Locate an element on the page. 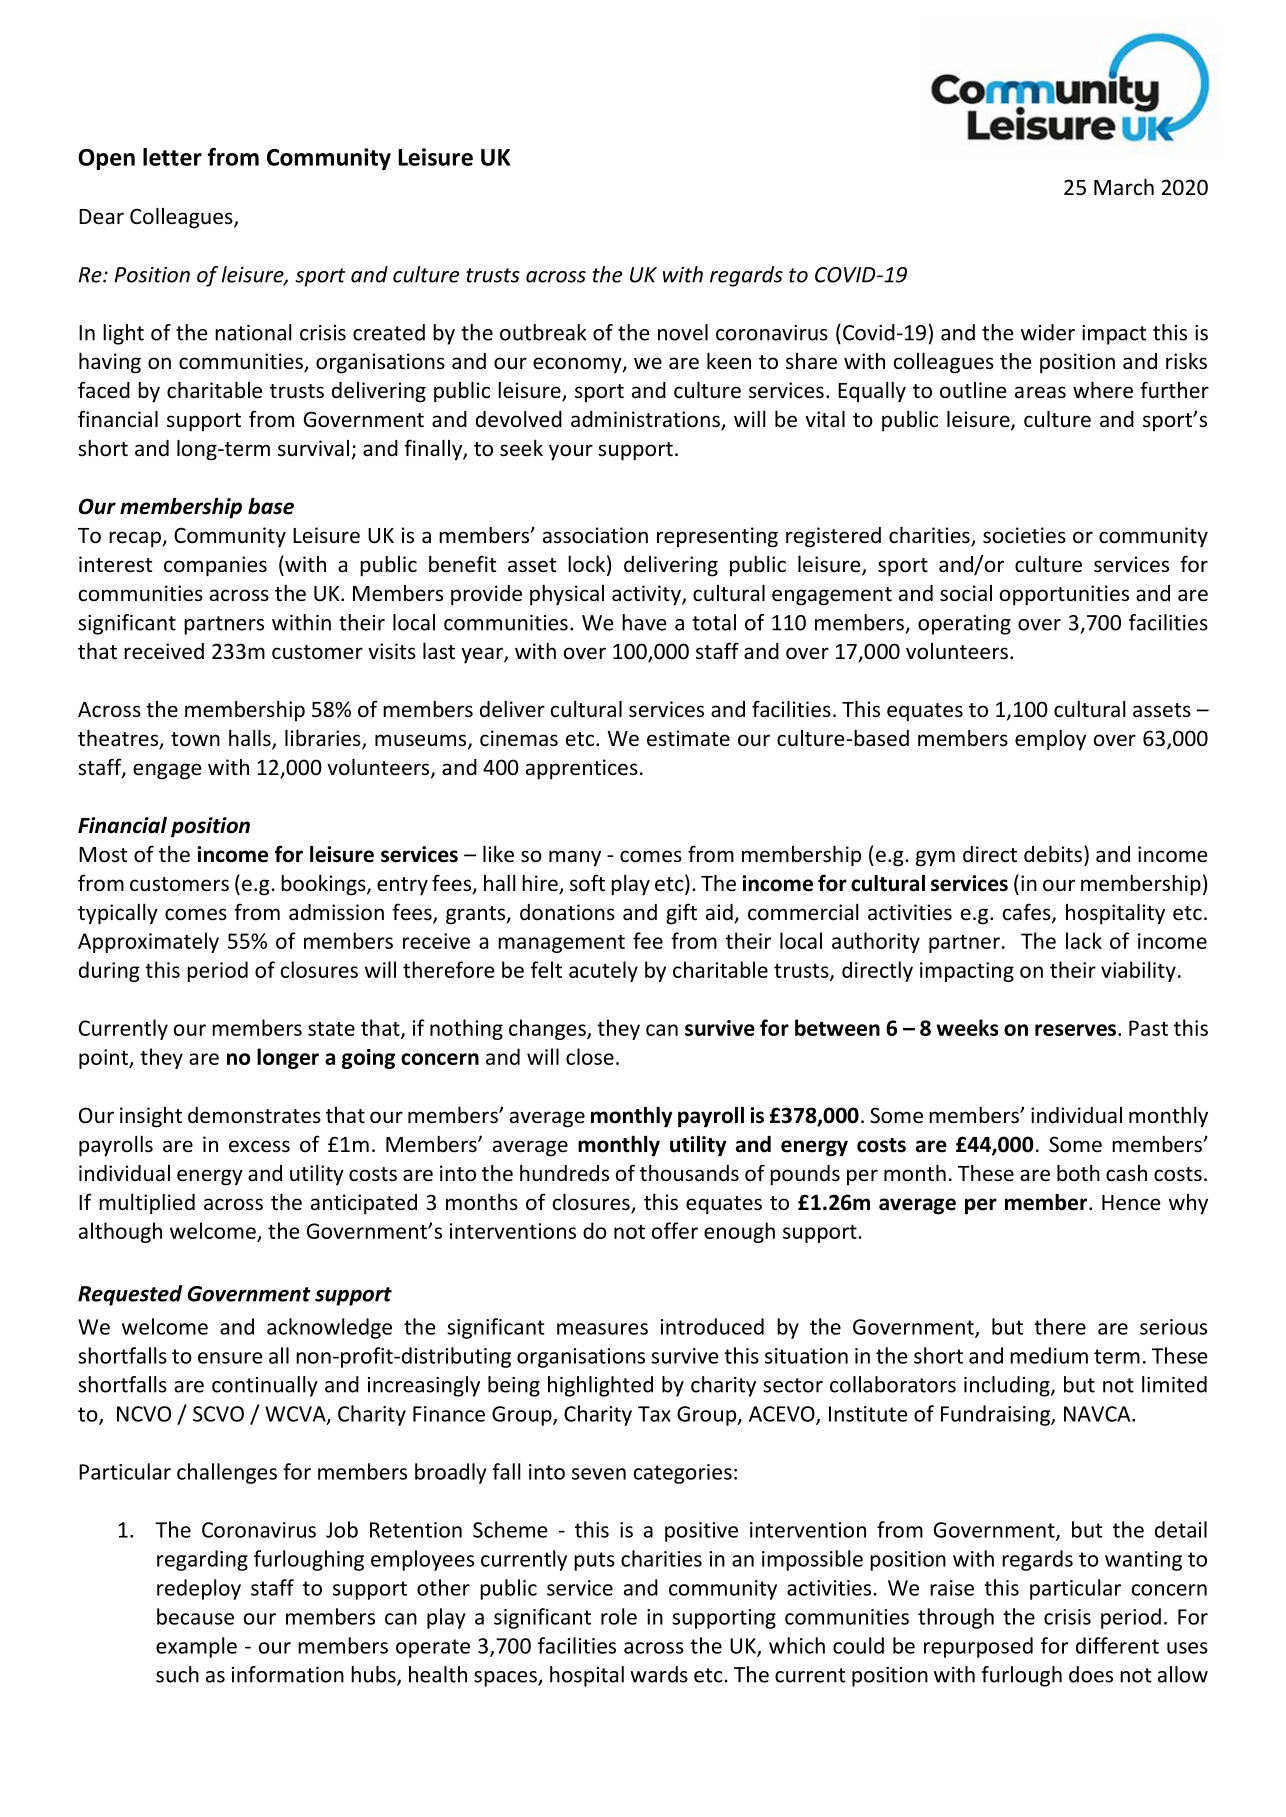  excess is located at coordinates (259, 1146).
